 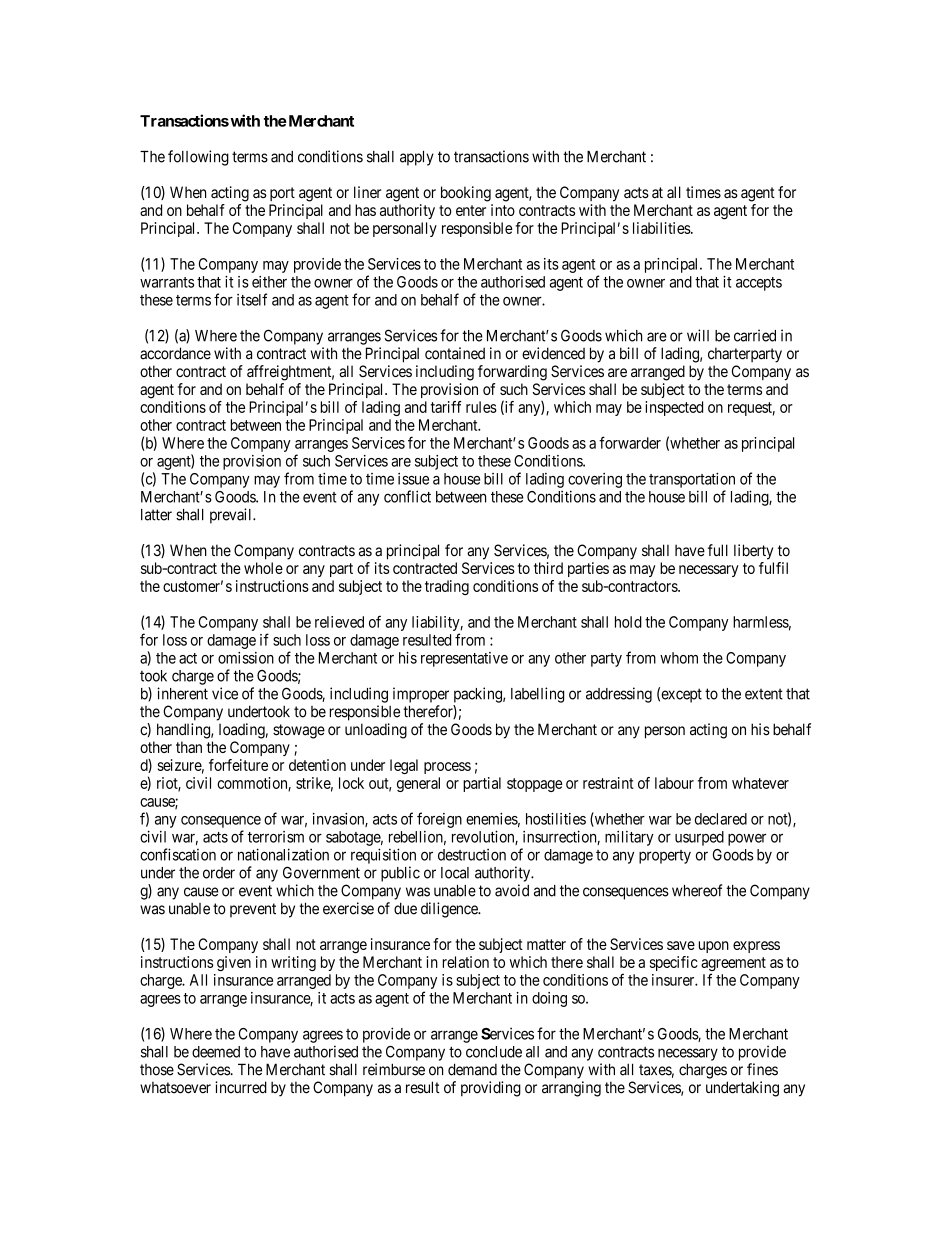 I want to click on demand, so click(x=472, y=1069).
